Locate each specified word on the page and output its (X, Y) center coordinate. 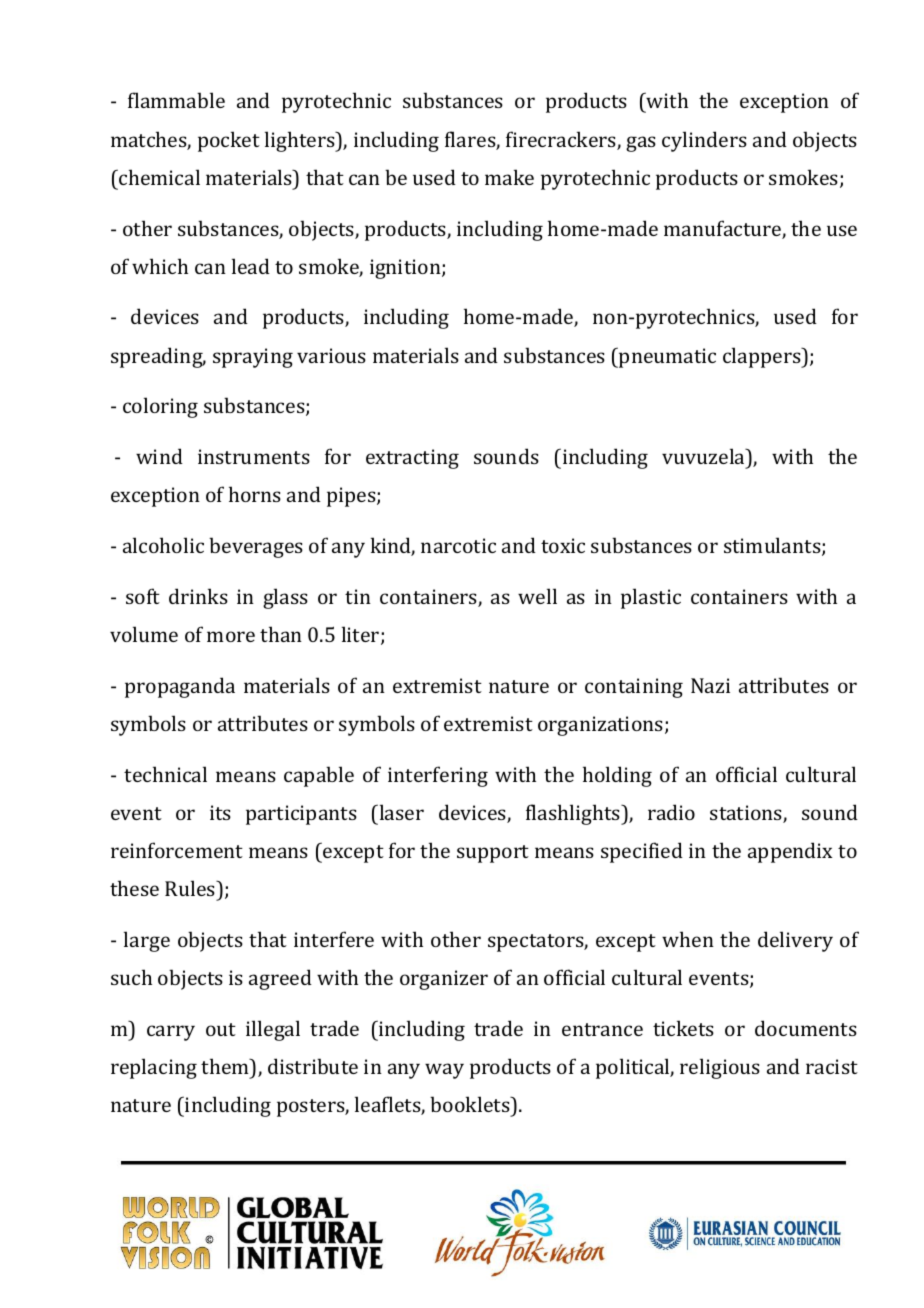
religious (720, 1068)
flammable (176, 100)
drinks (198, 596)
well (537, 596)
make (509, 177)
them (226, 1066)
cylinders (704, 141)
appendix (790, 852)
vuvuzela (704, 456)
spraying (253, 358)
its (220, 812)
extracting (412, 459)
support (493, 854)
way (444, 1071)
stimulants (773, 546)
